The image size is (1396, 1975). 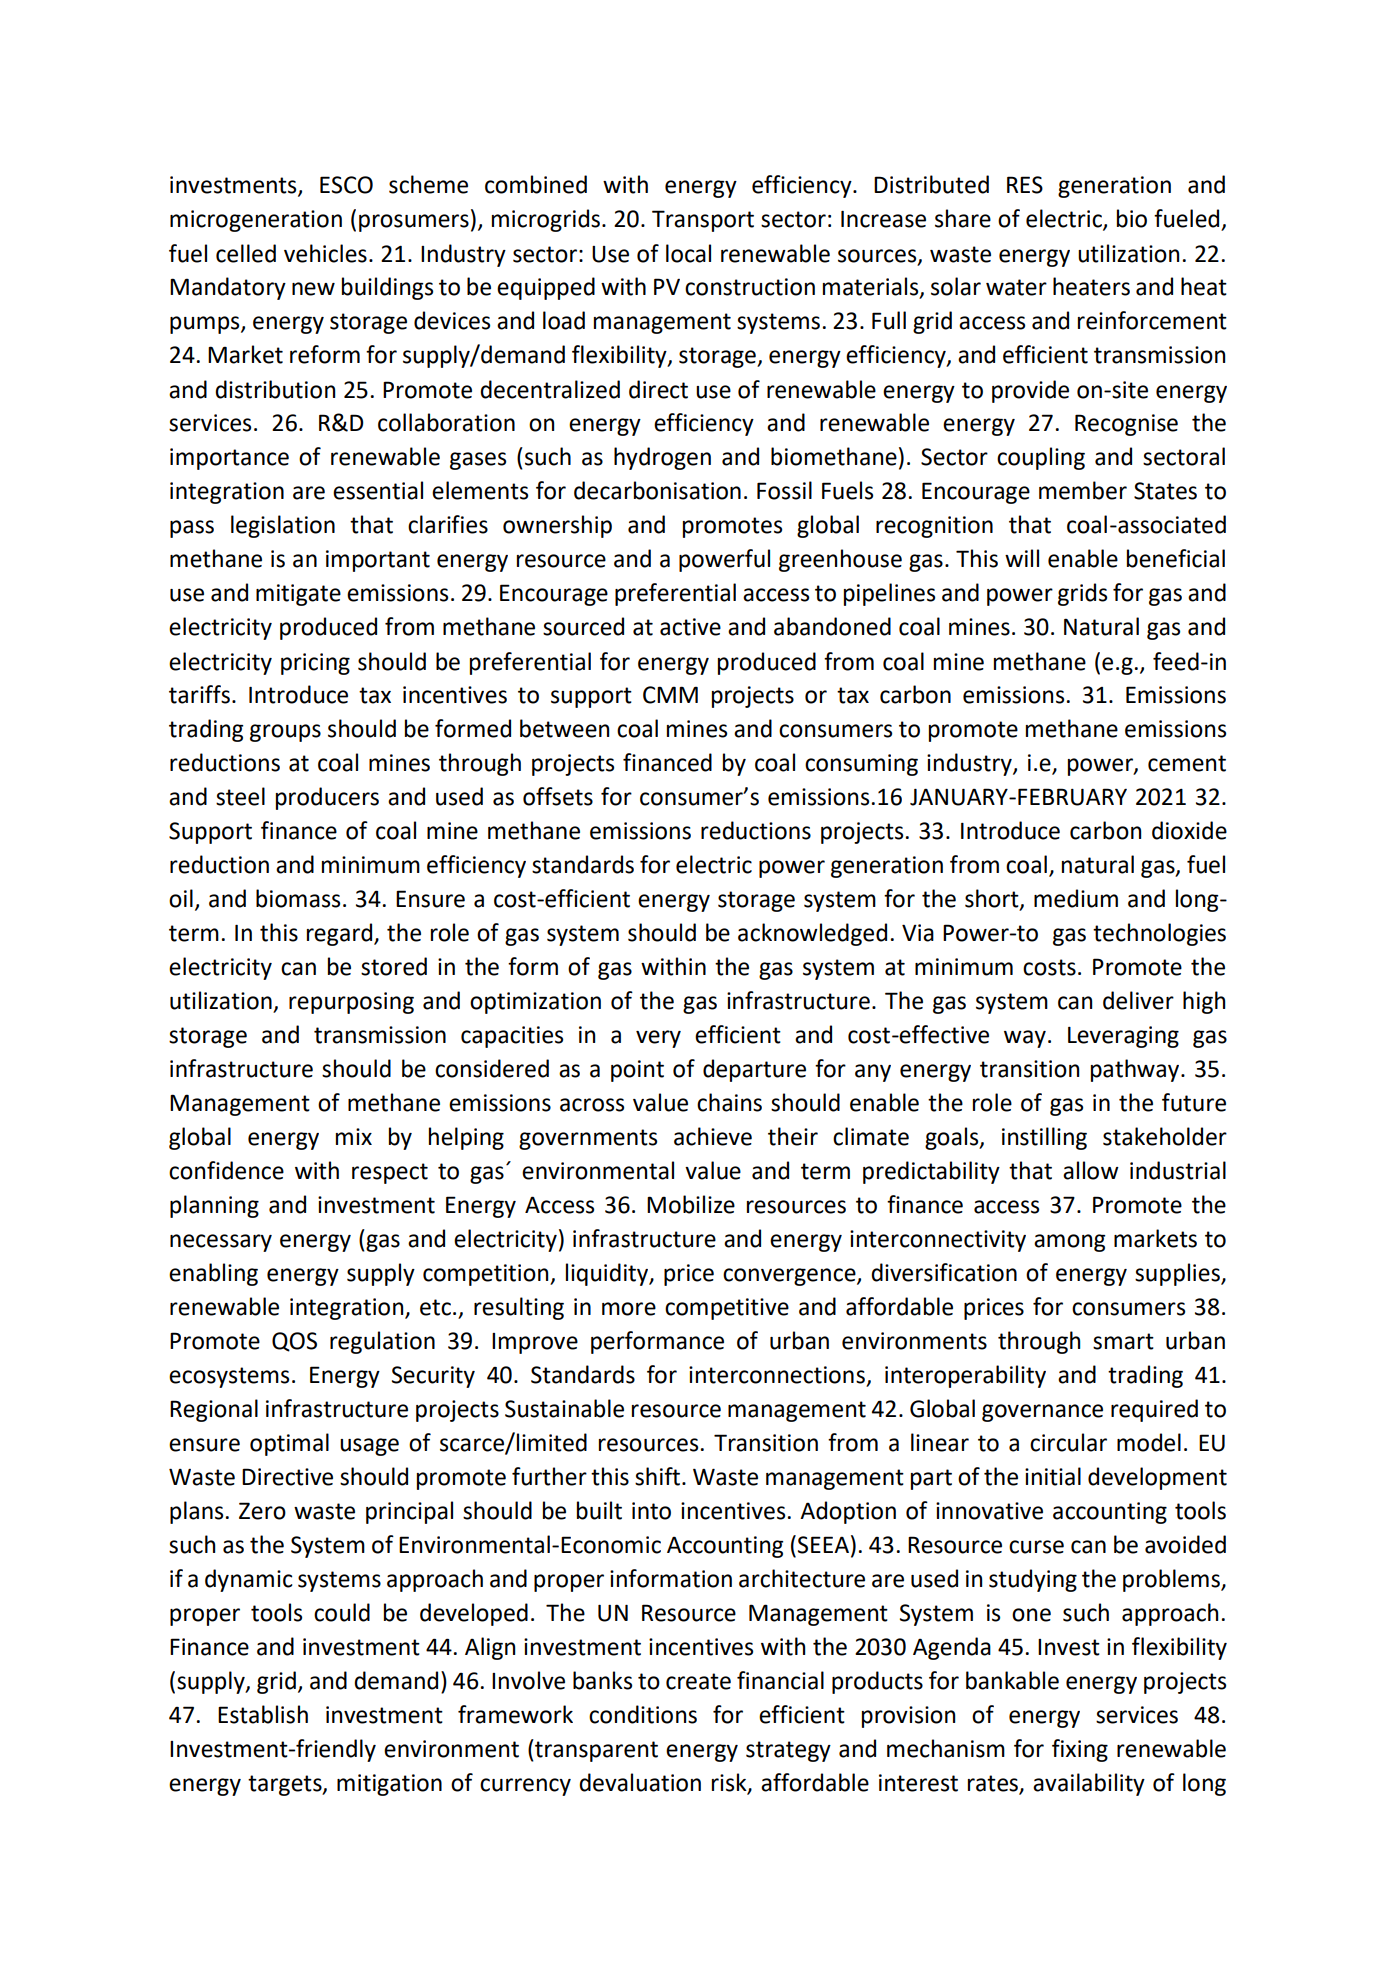 I want to click on groups, so click(x=285, y=733).
